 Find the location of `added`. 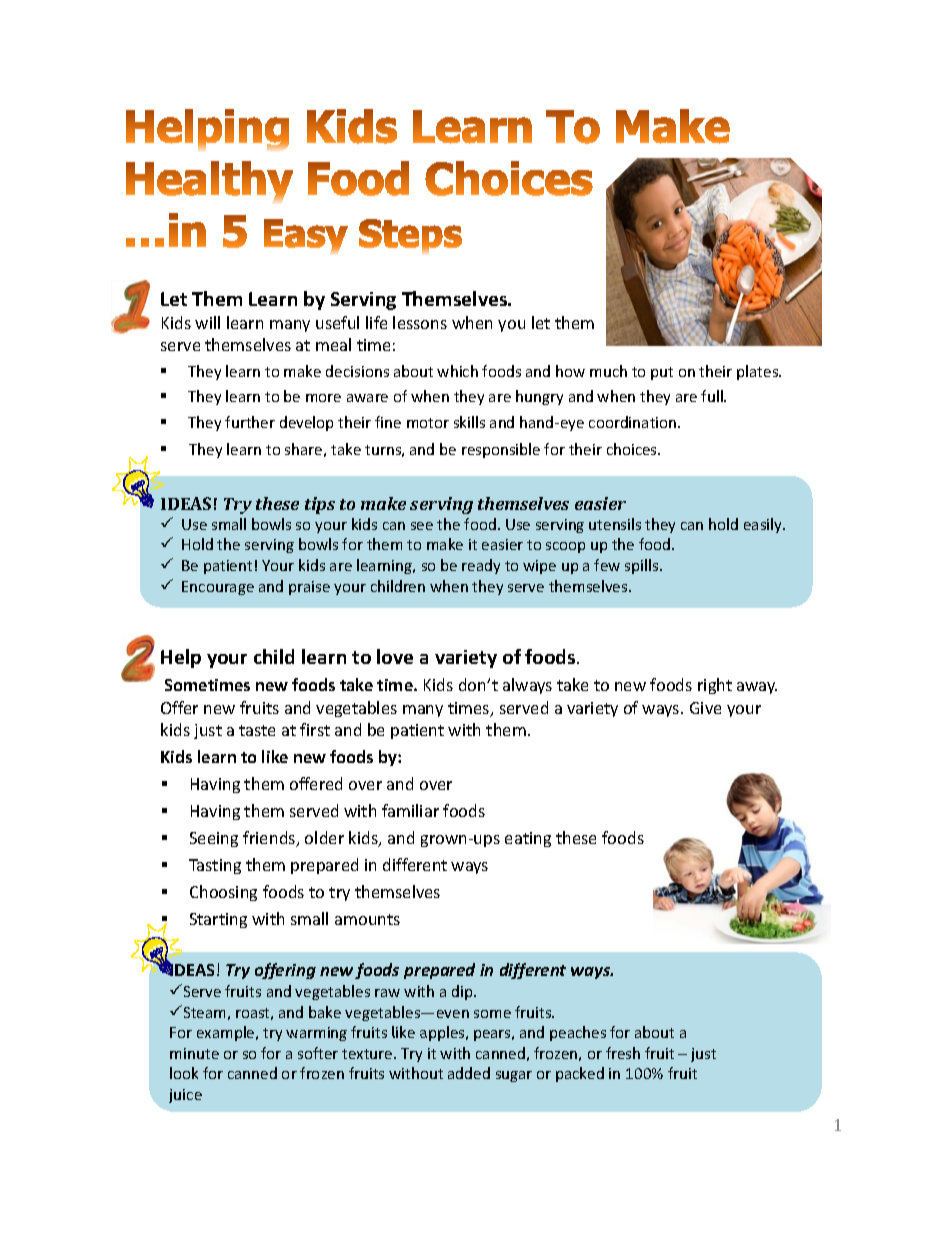

added is located at coordinates (469, 1073).
